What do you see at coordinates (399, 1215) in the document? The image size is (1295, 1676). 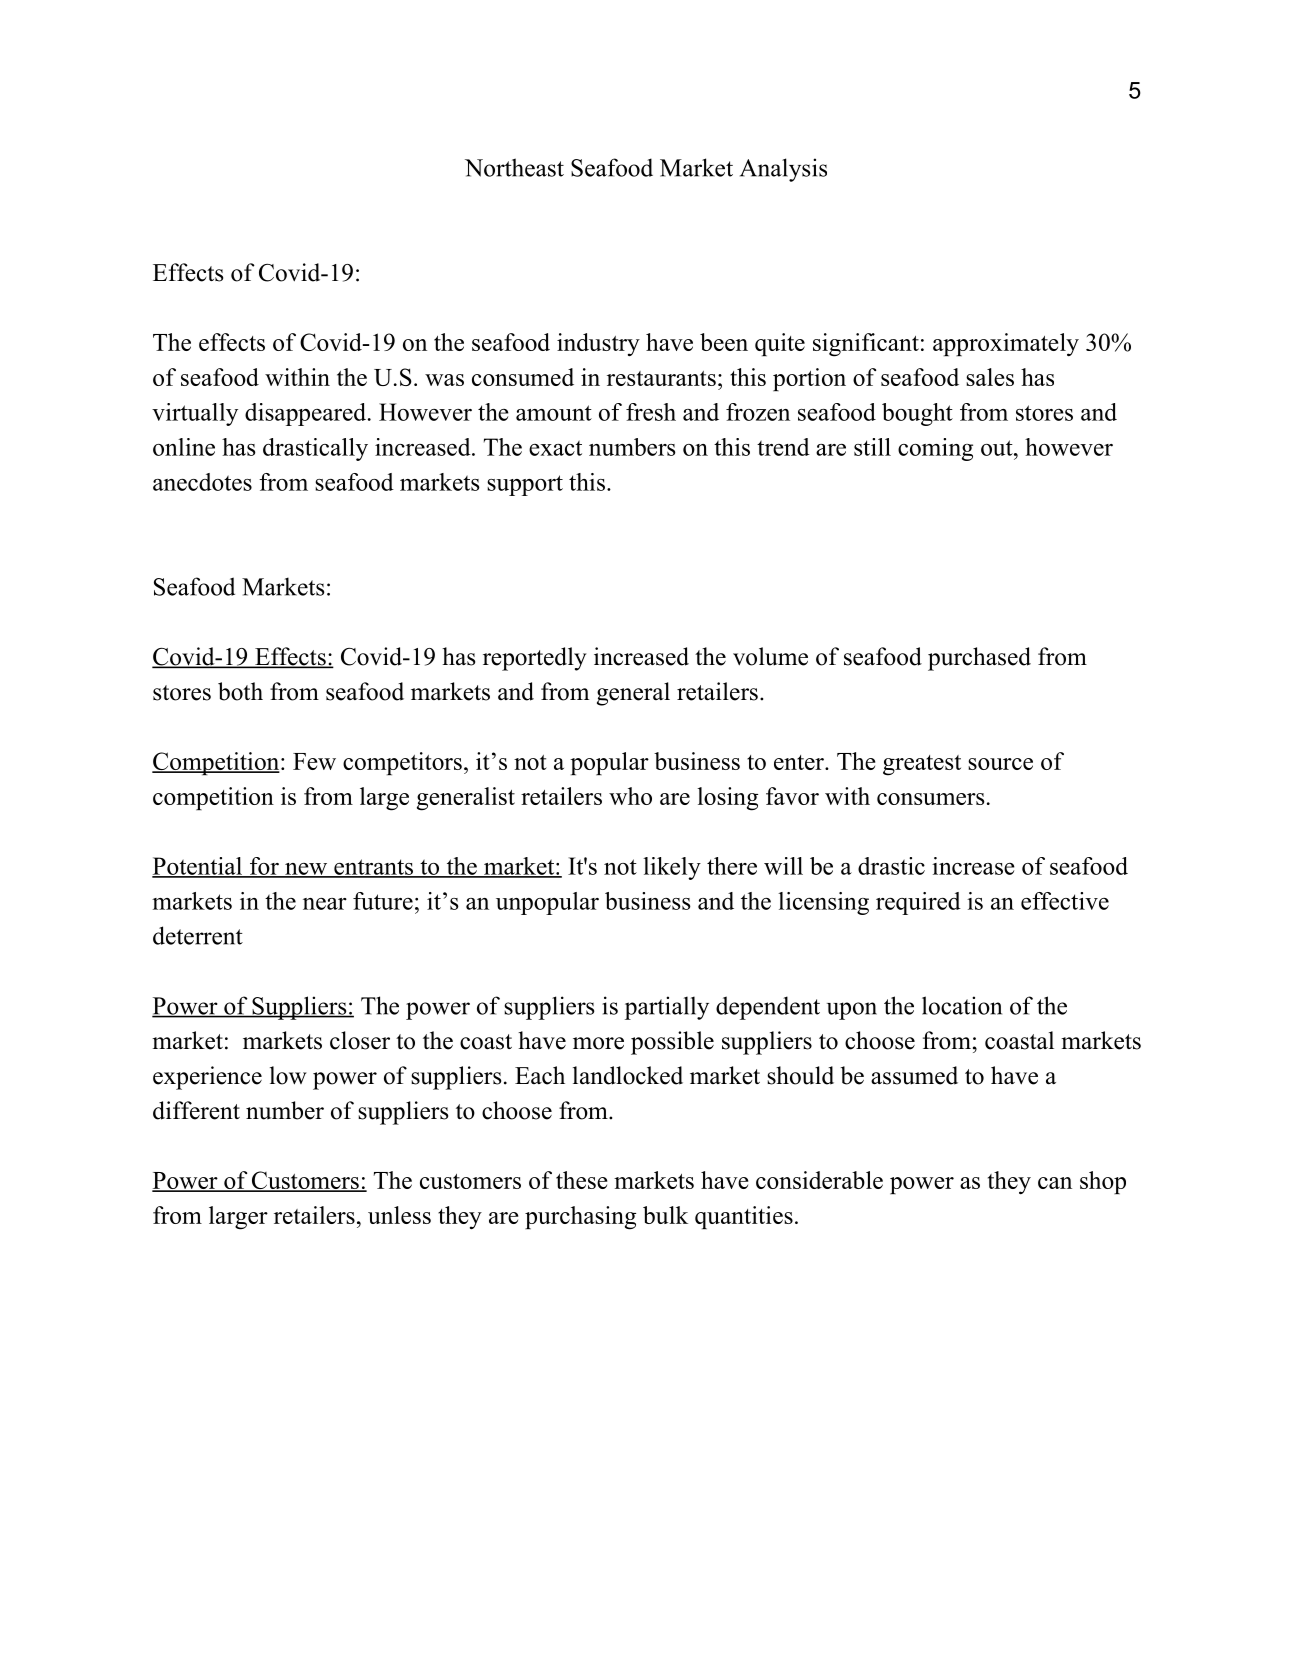 I see `unless` at bounding box center [399, 1215].
